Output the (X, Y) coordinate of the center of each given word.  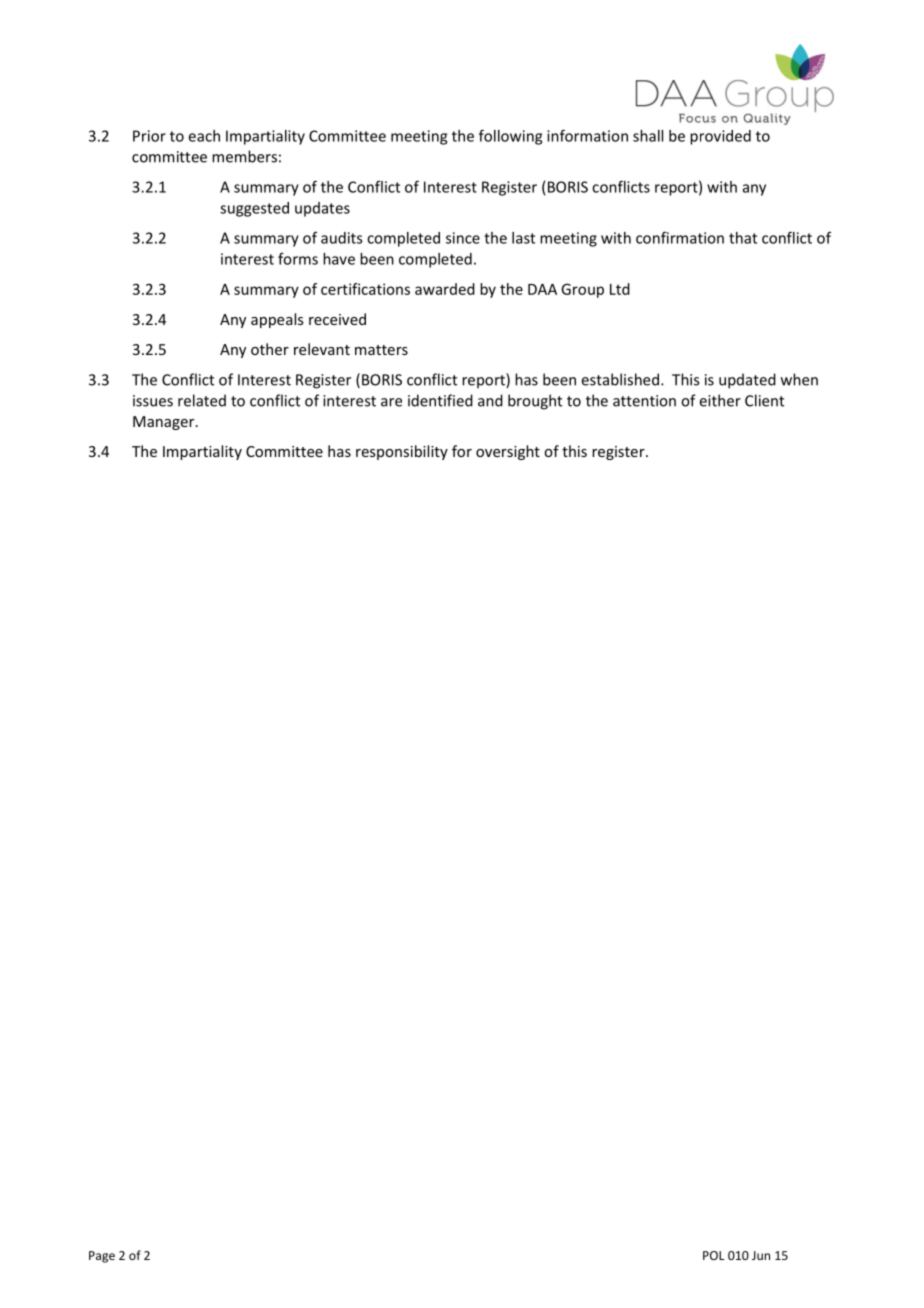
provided (720, 137)
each (204, 136)
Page (102, 1257)
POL (714, 1255)
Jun (761, 1255)
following (510, 137)
